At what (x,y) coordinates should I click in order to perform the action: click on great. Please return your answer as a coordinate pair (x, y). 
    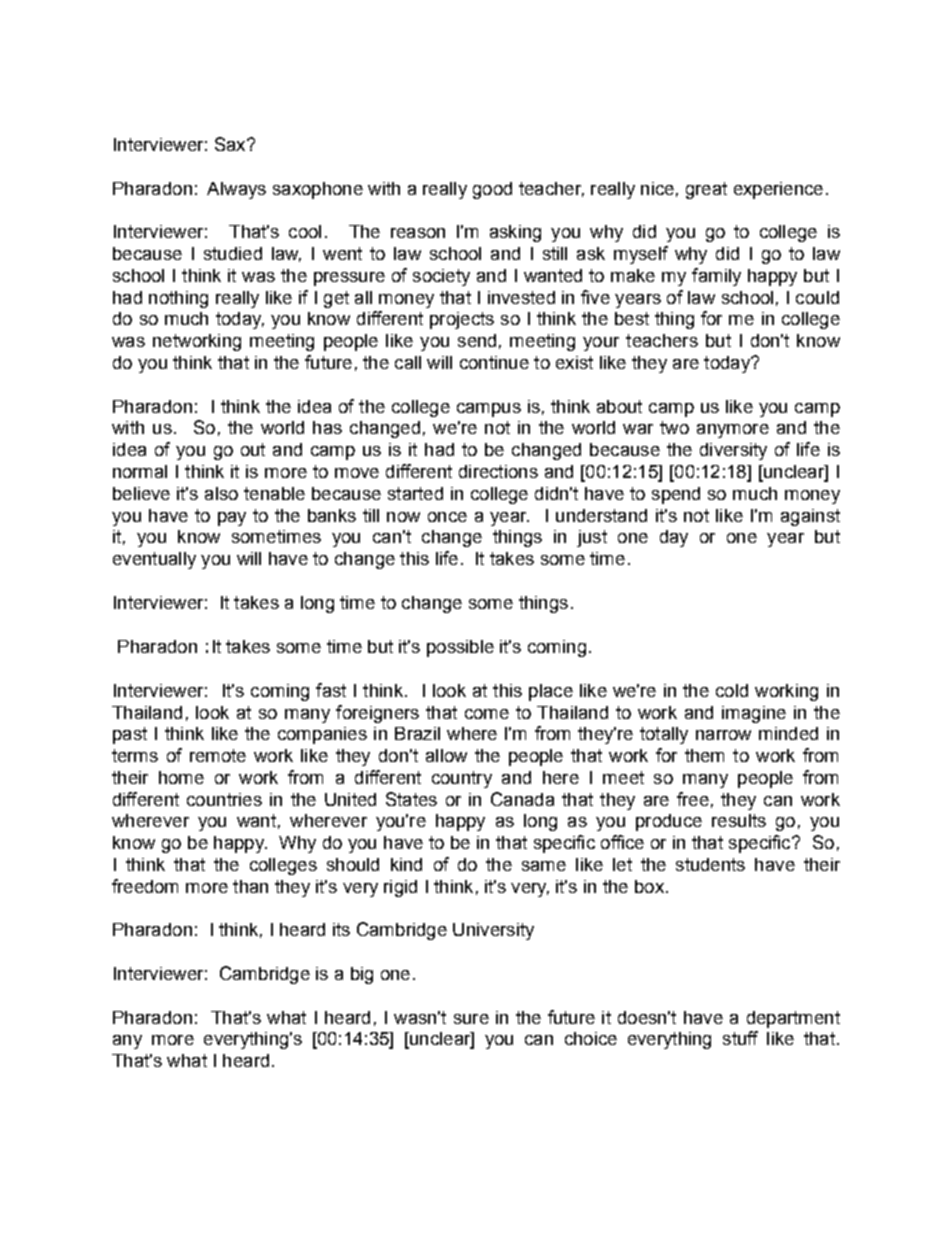
    Looking at the image, I should click on (706, 190).
